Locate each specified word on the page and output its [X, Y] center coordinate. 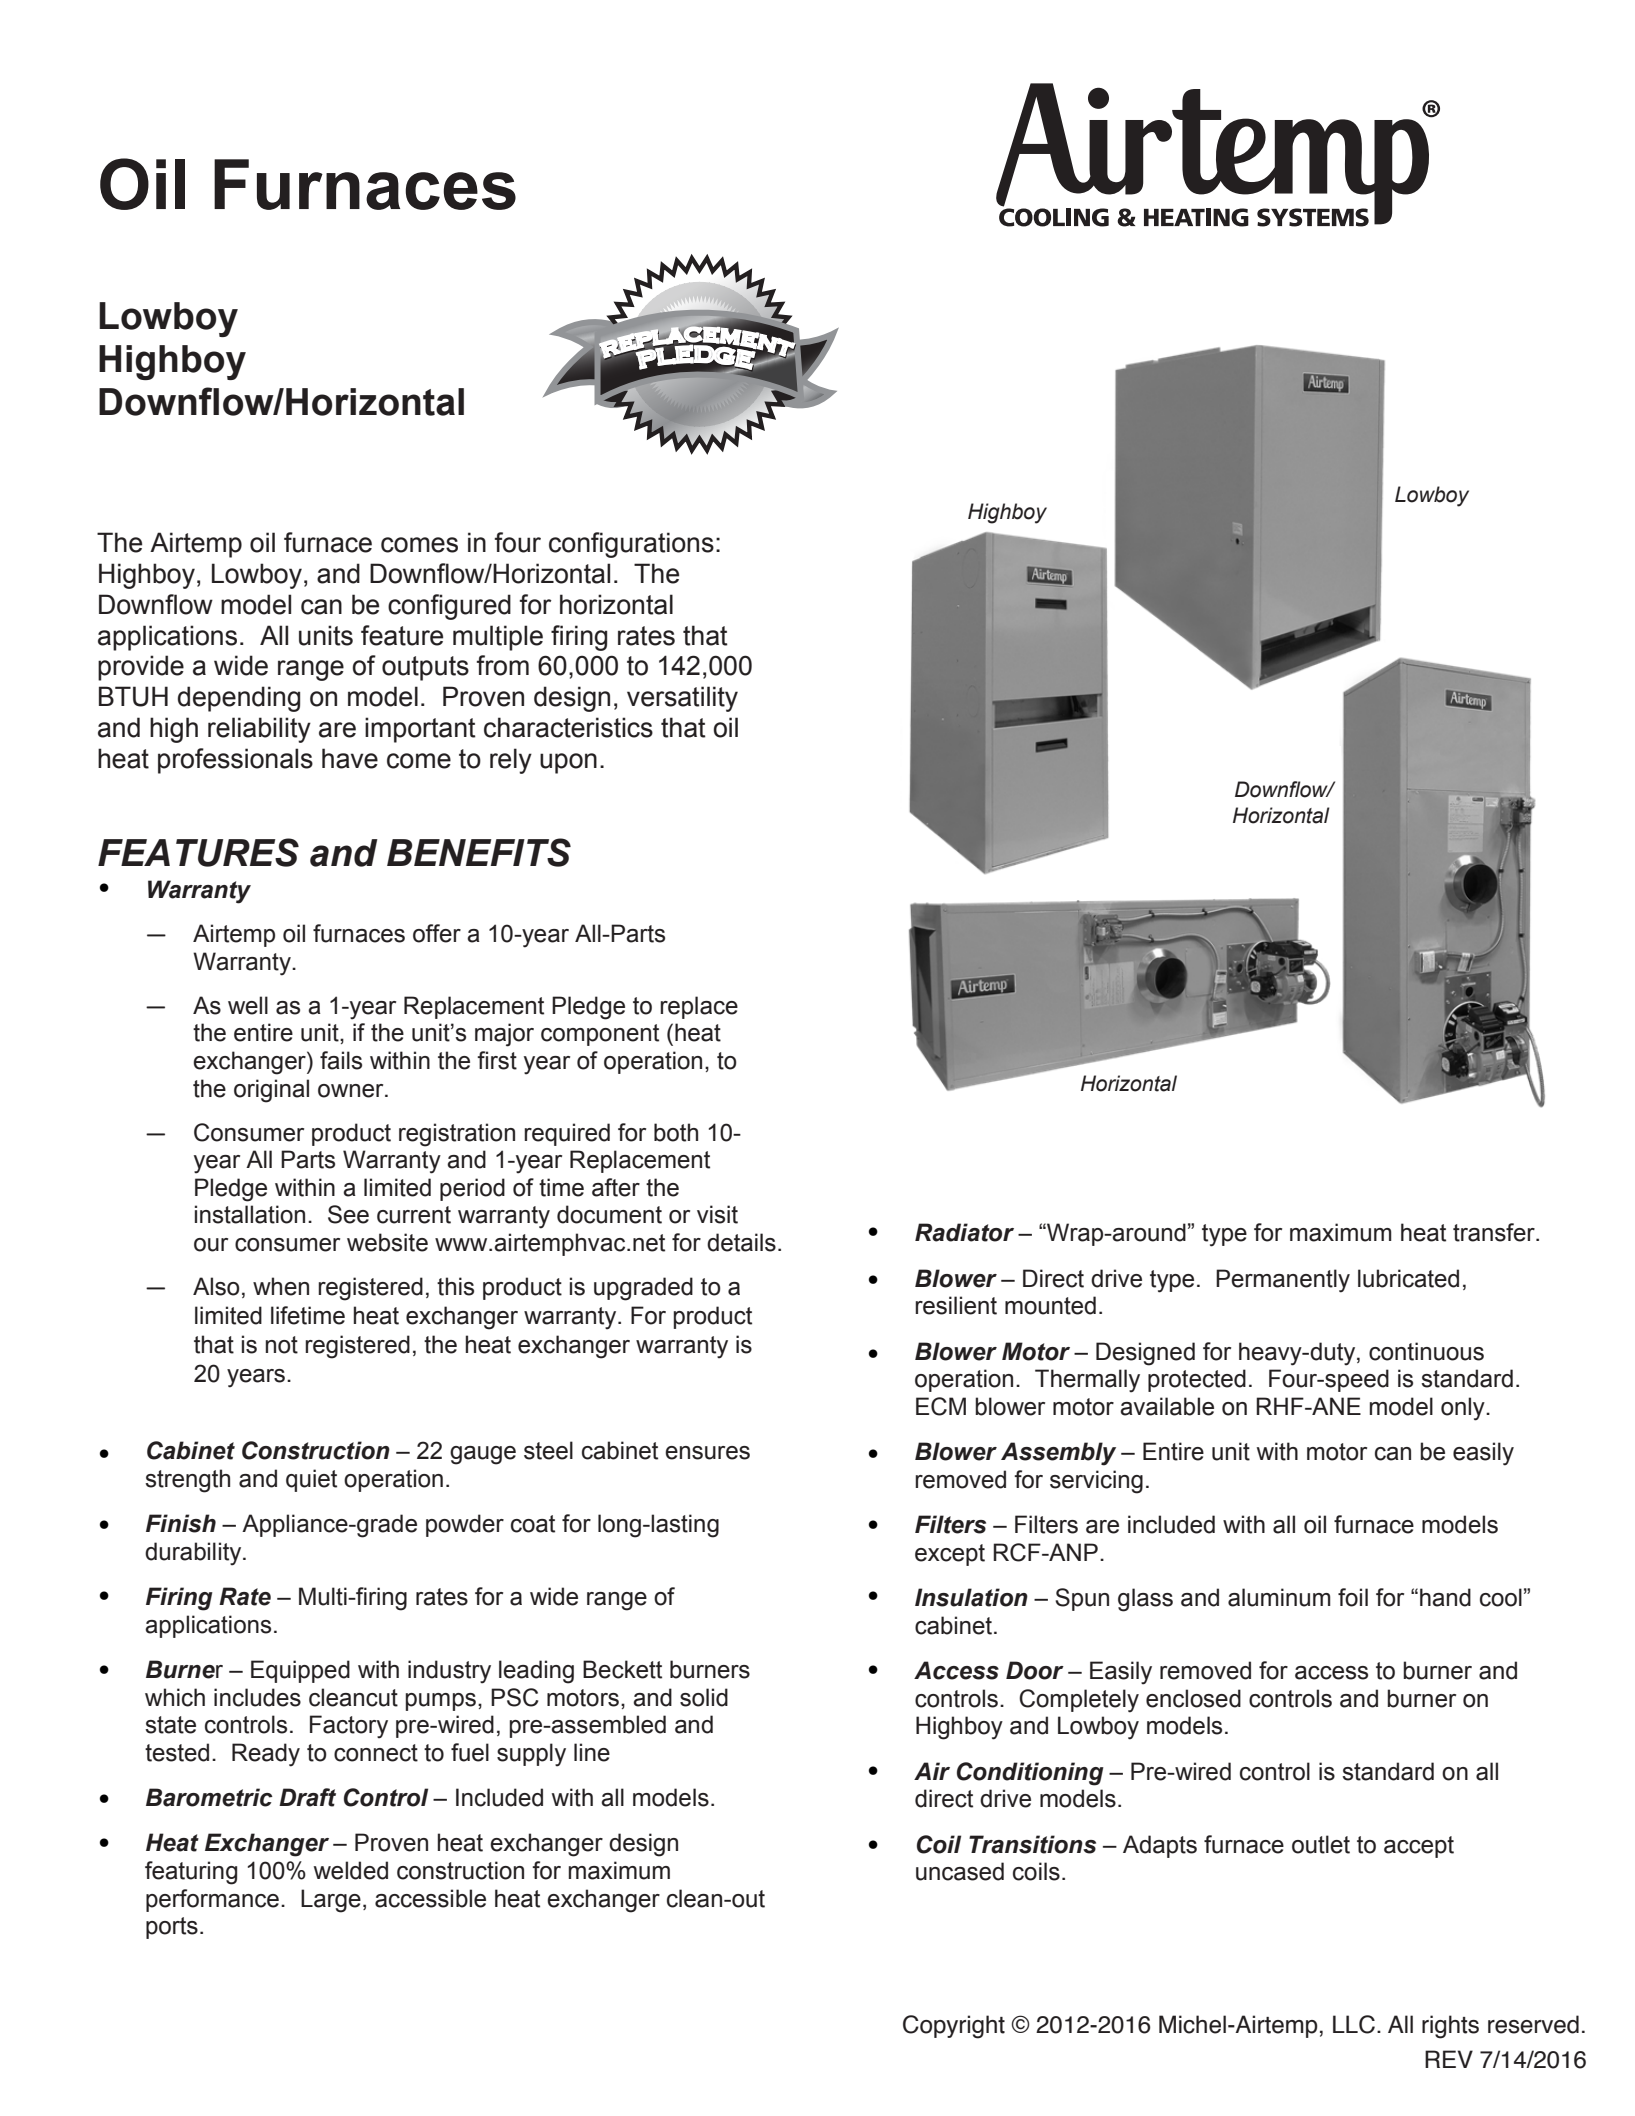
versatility [682, 699]
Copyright [954, 2027]
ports [172, 1928]
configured [449, 607]
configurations [631, 545]
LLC [1354, 2024]
